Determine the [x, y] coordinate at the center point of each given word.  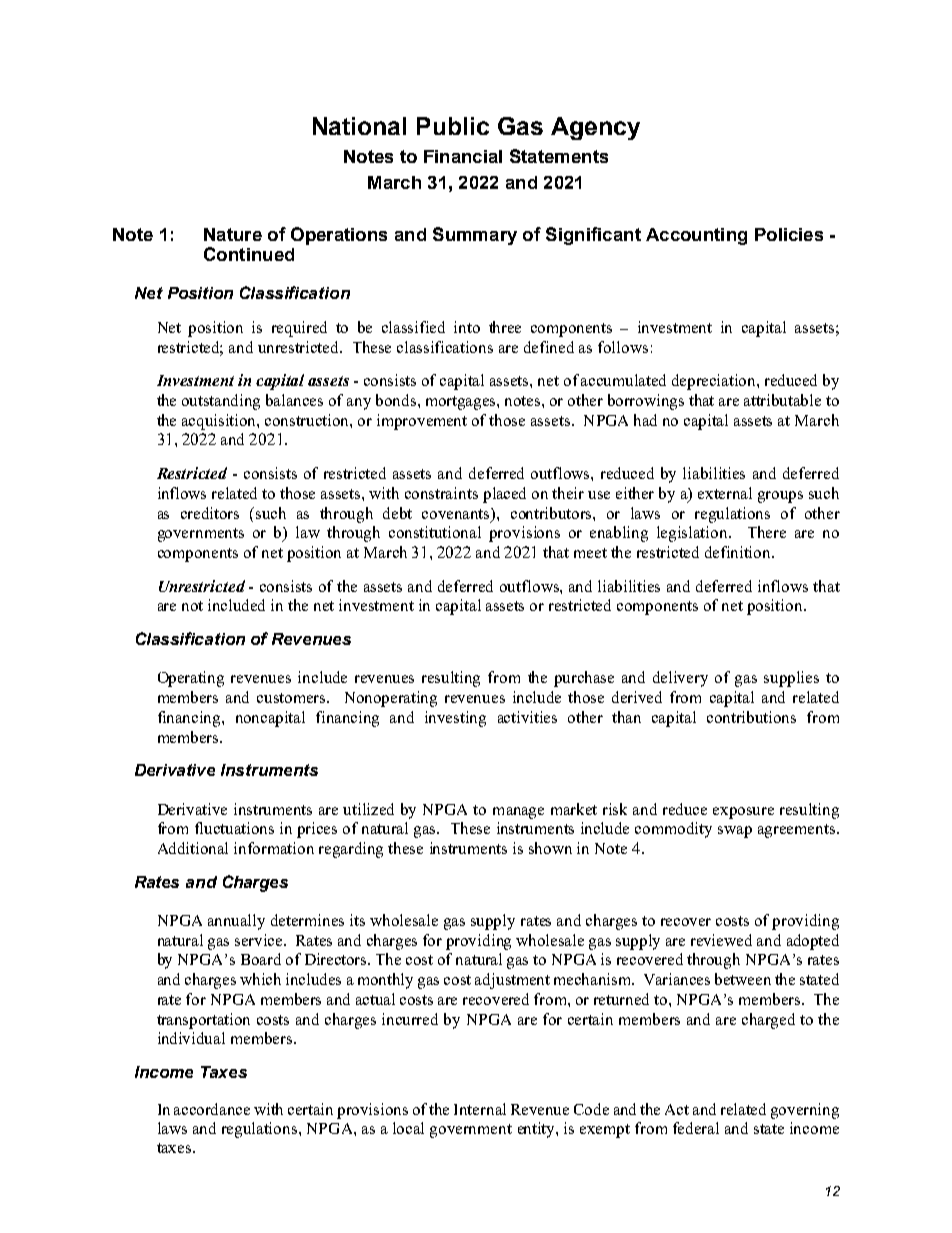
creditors [210, 513]
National [359, 126]
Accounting [696, 236]
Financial [463, 156]
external [725, 493]
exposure [743, 813]
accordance [212, 1109]
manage [518, 813]
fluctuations [234, 828]
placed [504, 495]
